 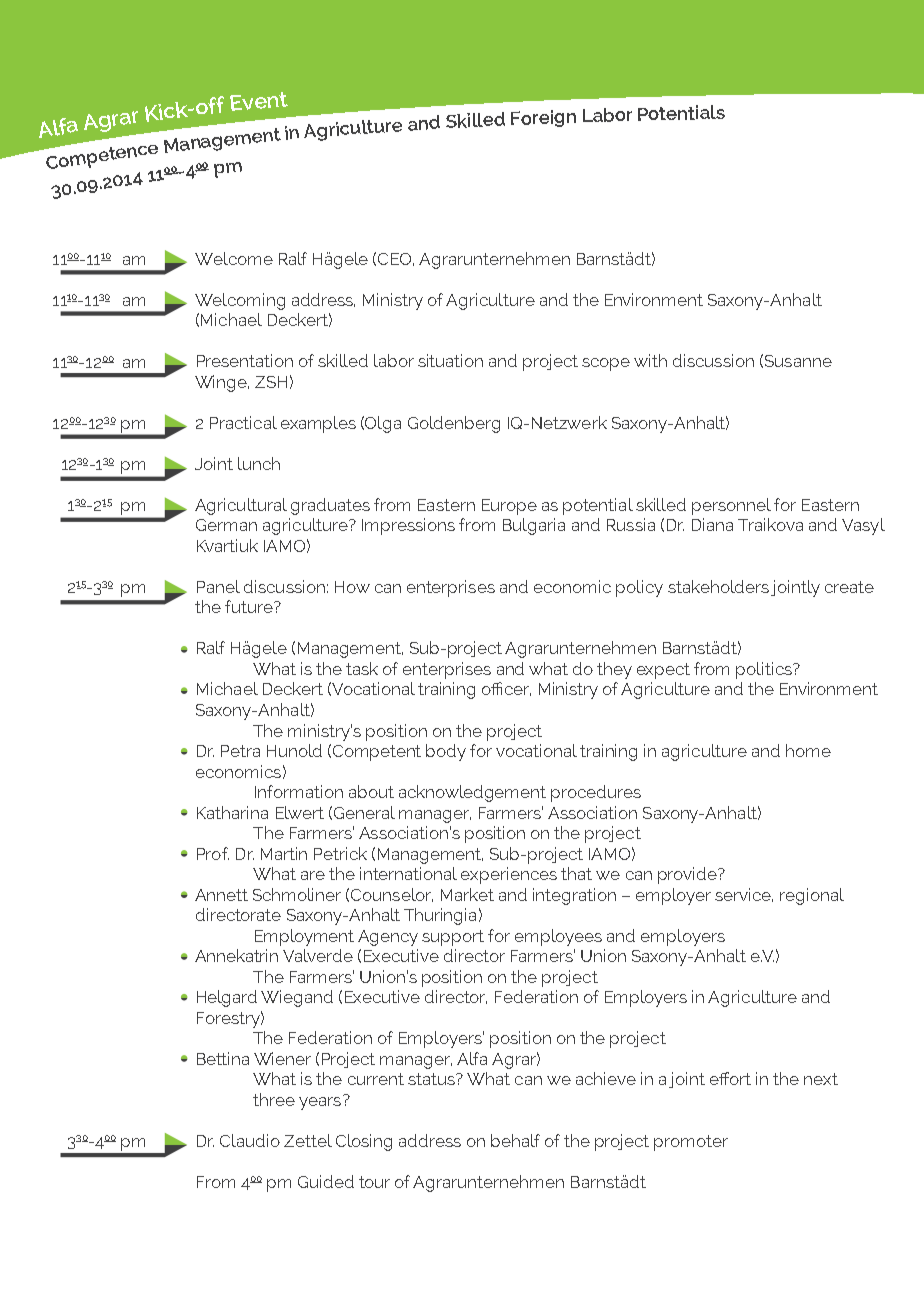 What do you see at coordinates (558, 937) in the screenshot?
I see `employees` at bounding box center [558, 937].
